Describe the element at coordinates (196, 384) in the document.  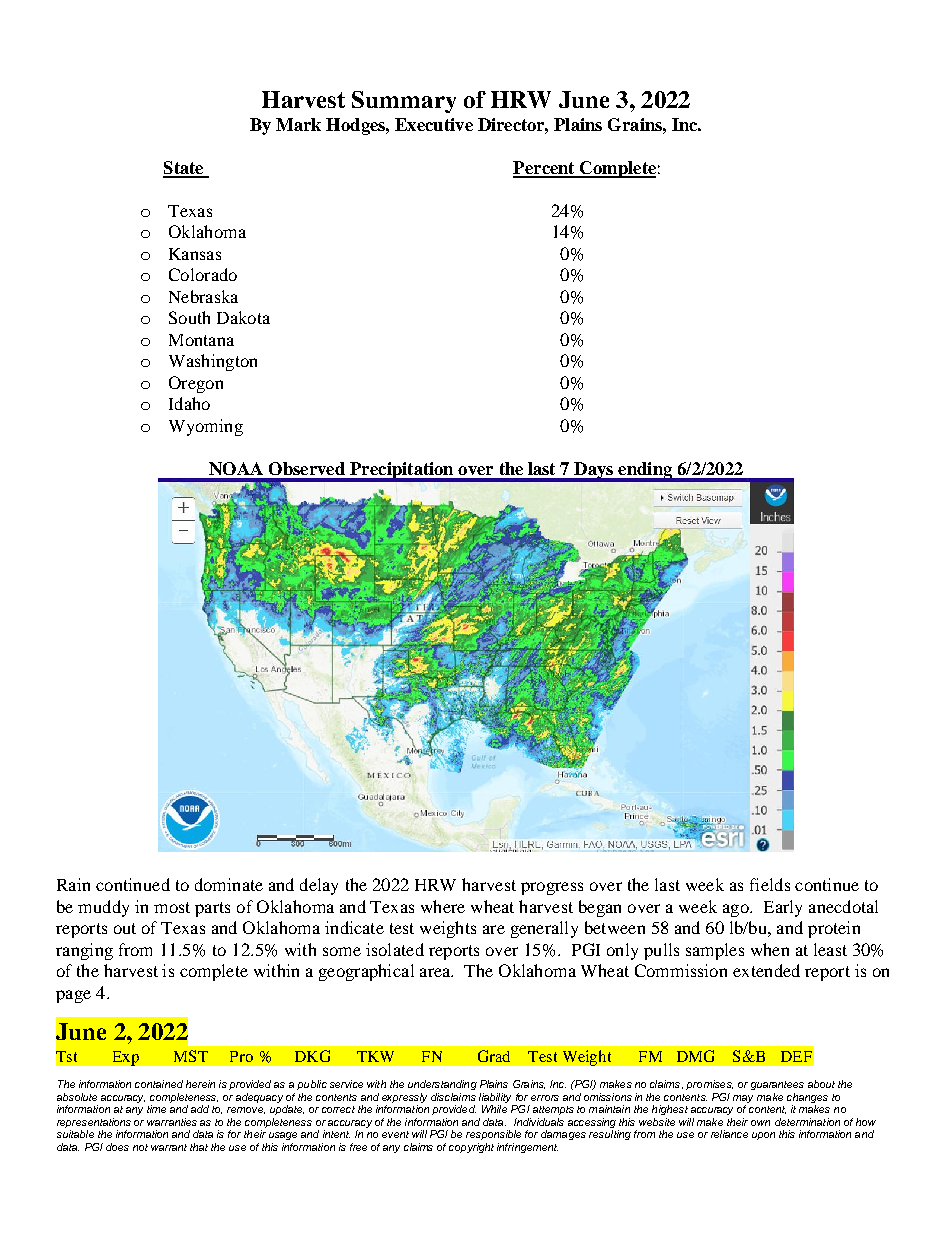
I see `Oregon` at that location.
